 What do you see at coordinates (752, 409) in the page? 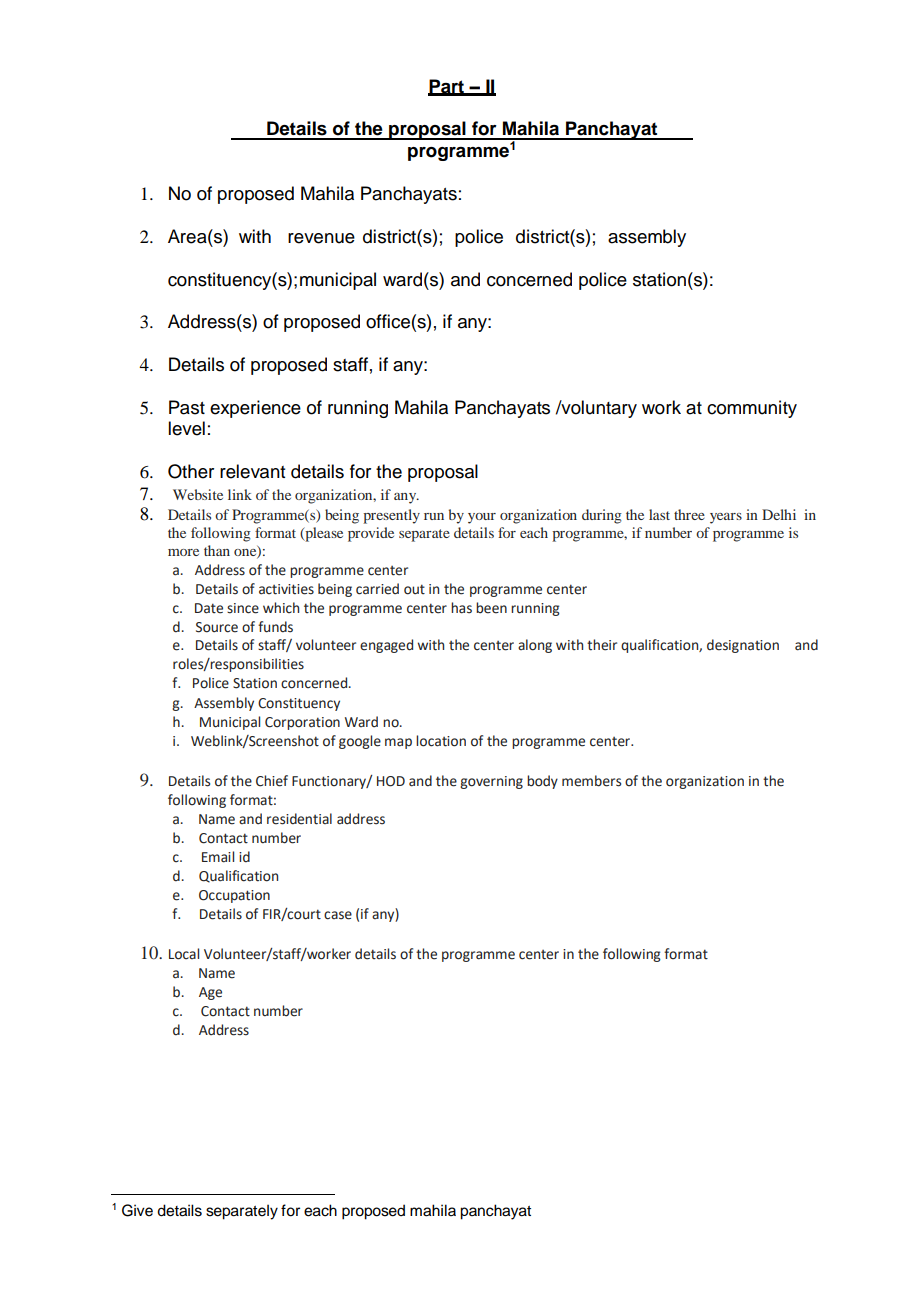
I see `community` at bounding box center [752, 409].
